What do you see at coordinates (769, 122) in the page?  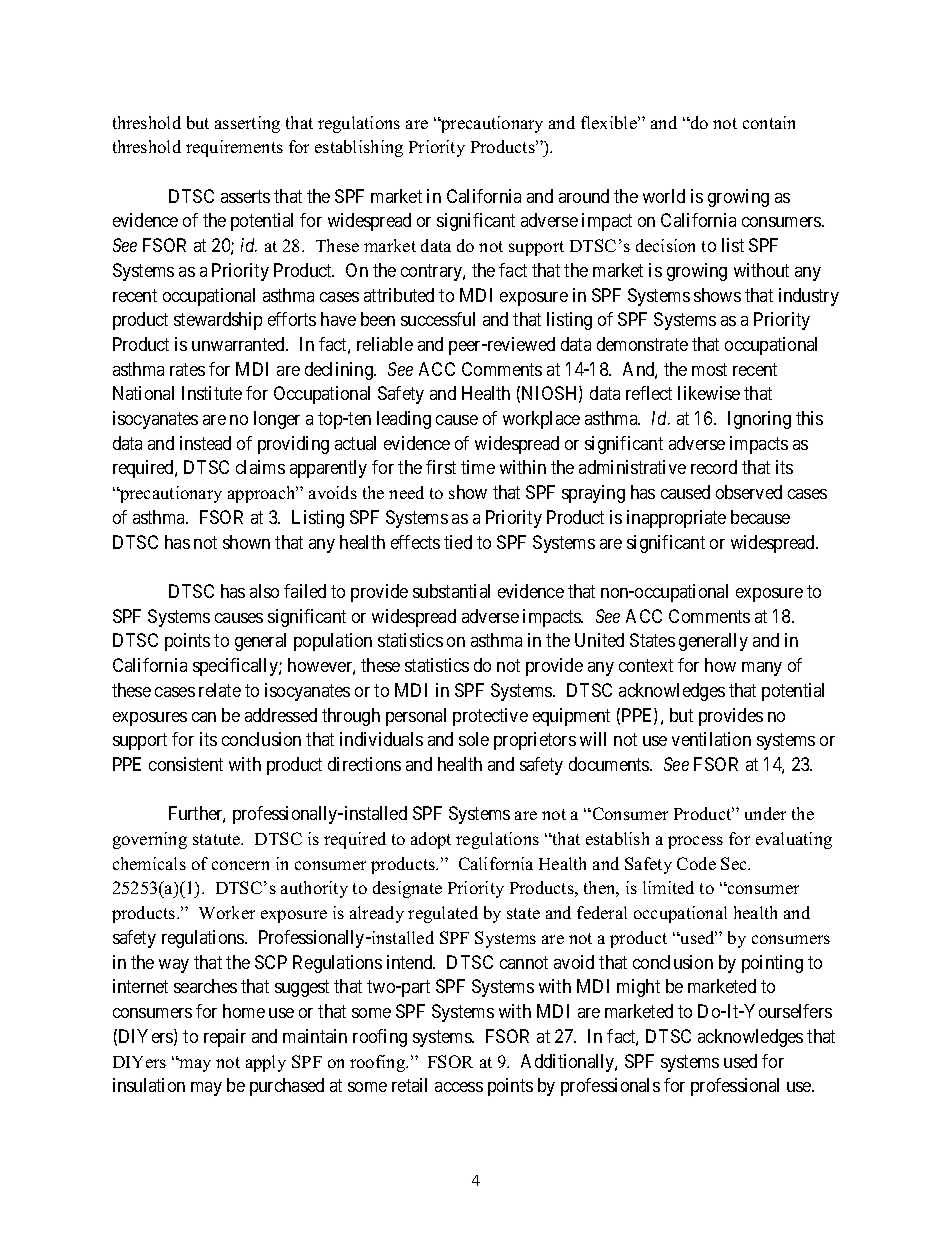 I see `contain` at bounding box center [769, 122].
